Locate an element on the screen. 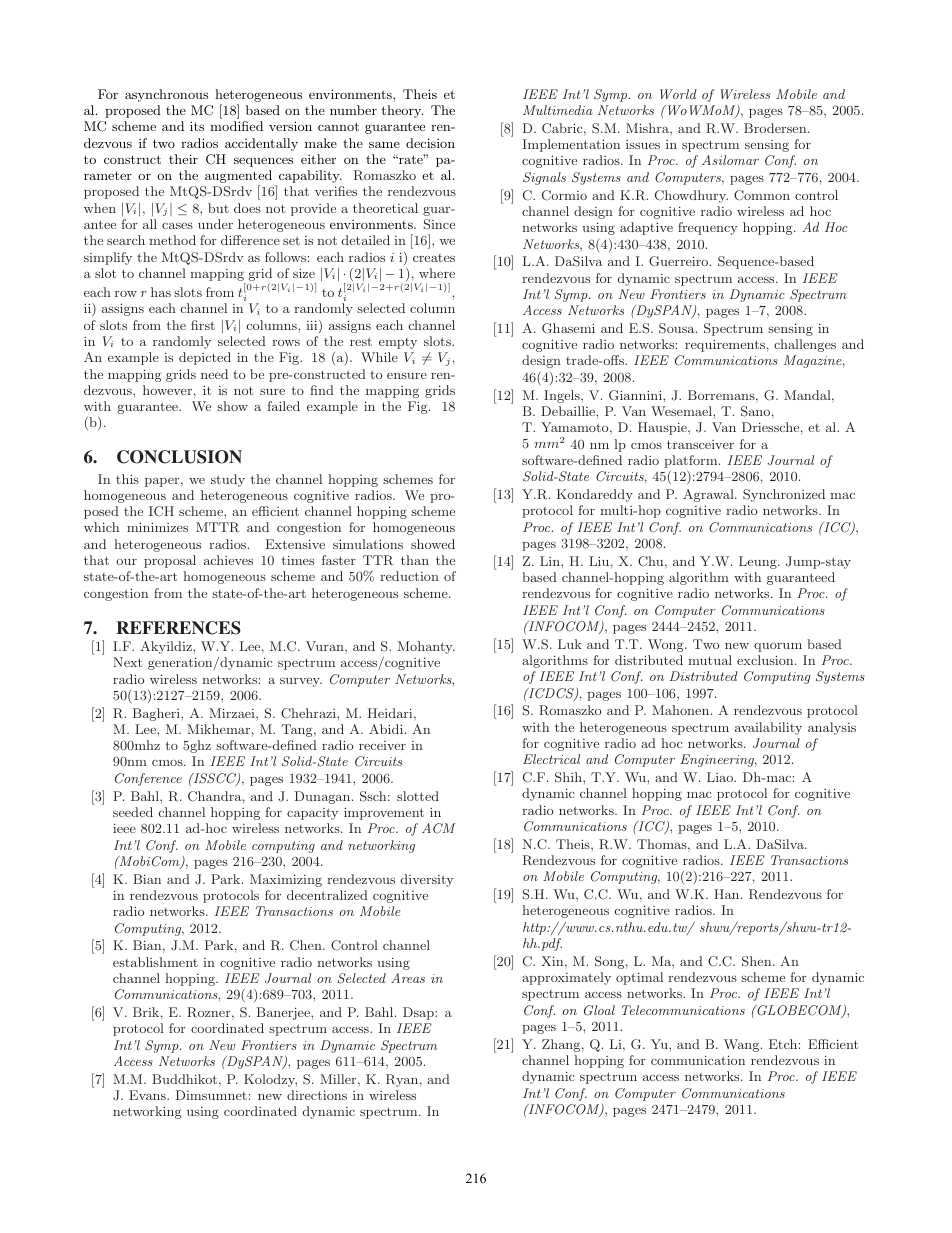 The image size is (952, 1233). Asilomar is located at coordinates (730, 160).
